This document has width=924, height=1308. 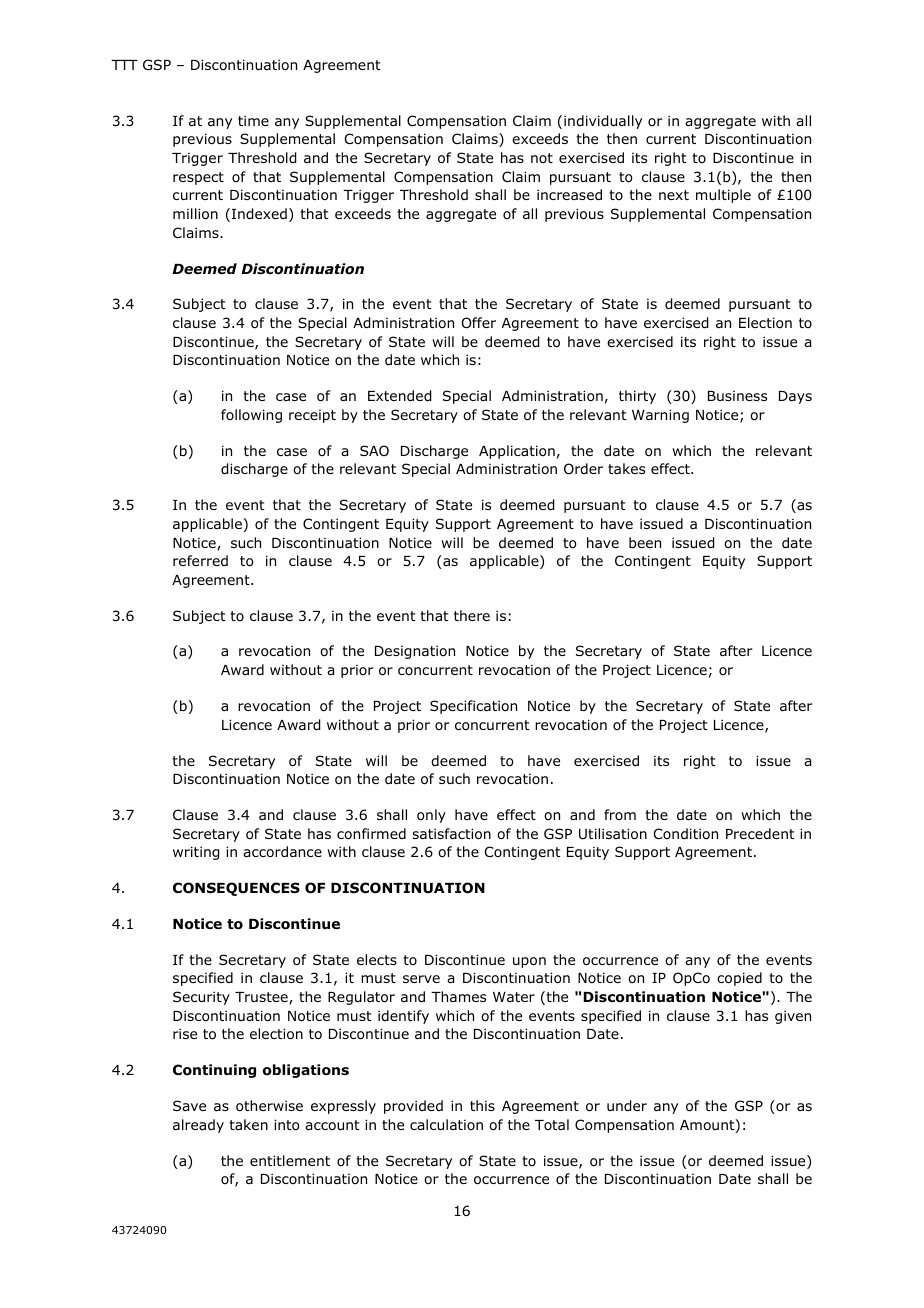 I want to click on following, so click(x=251, y=416).
